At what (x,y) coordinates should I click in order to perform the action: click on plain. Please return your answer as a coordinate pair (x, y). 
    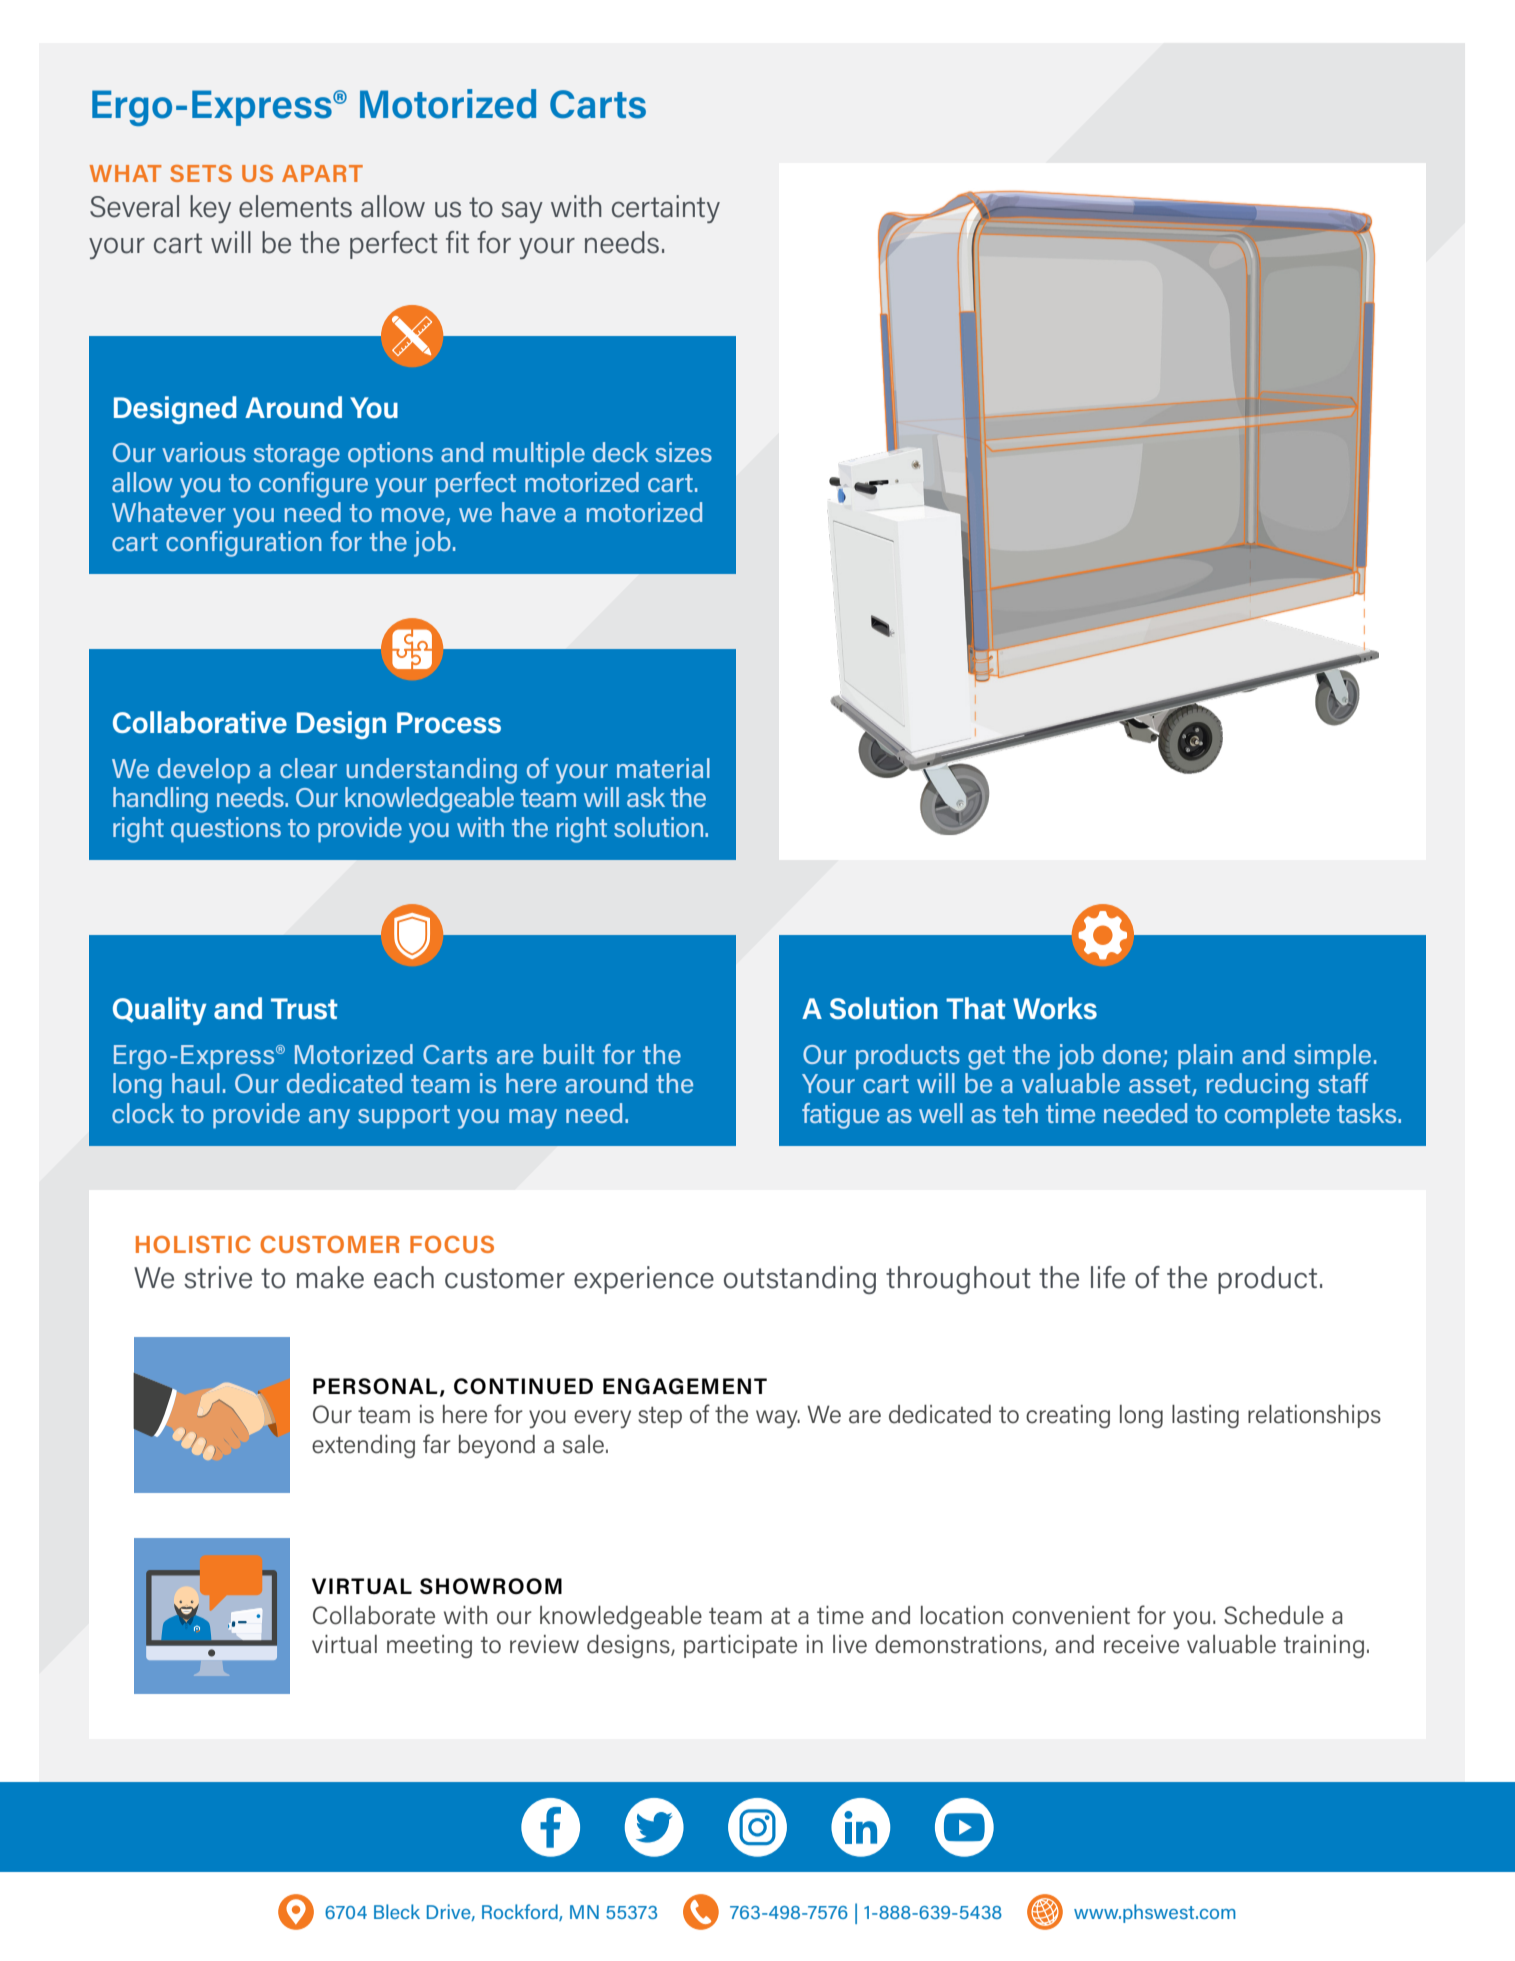
    Looking at the image, I should click on (1205, 1057).
